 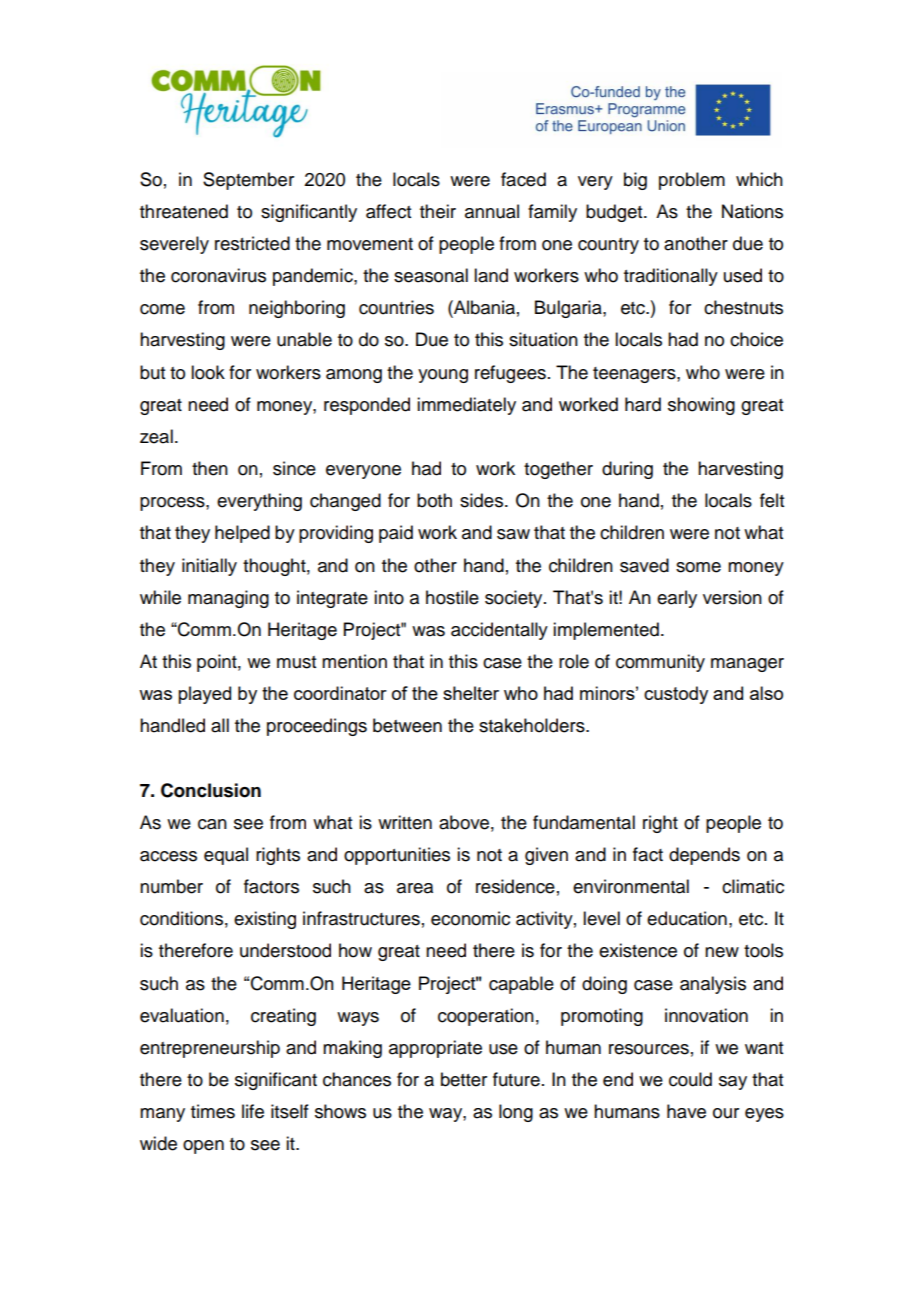 I want to click on economic, so click(x=470, y=918).
